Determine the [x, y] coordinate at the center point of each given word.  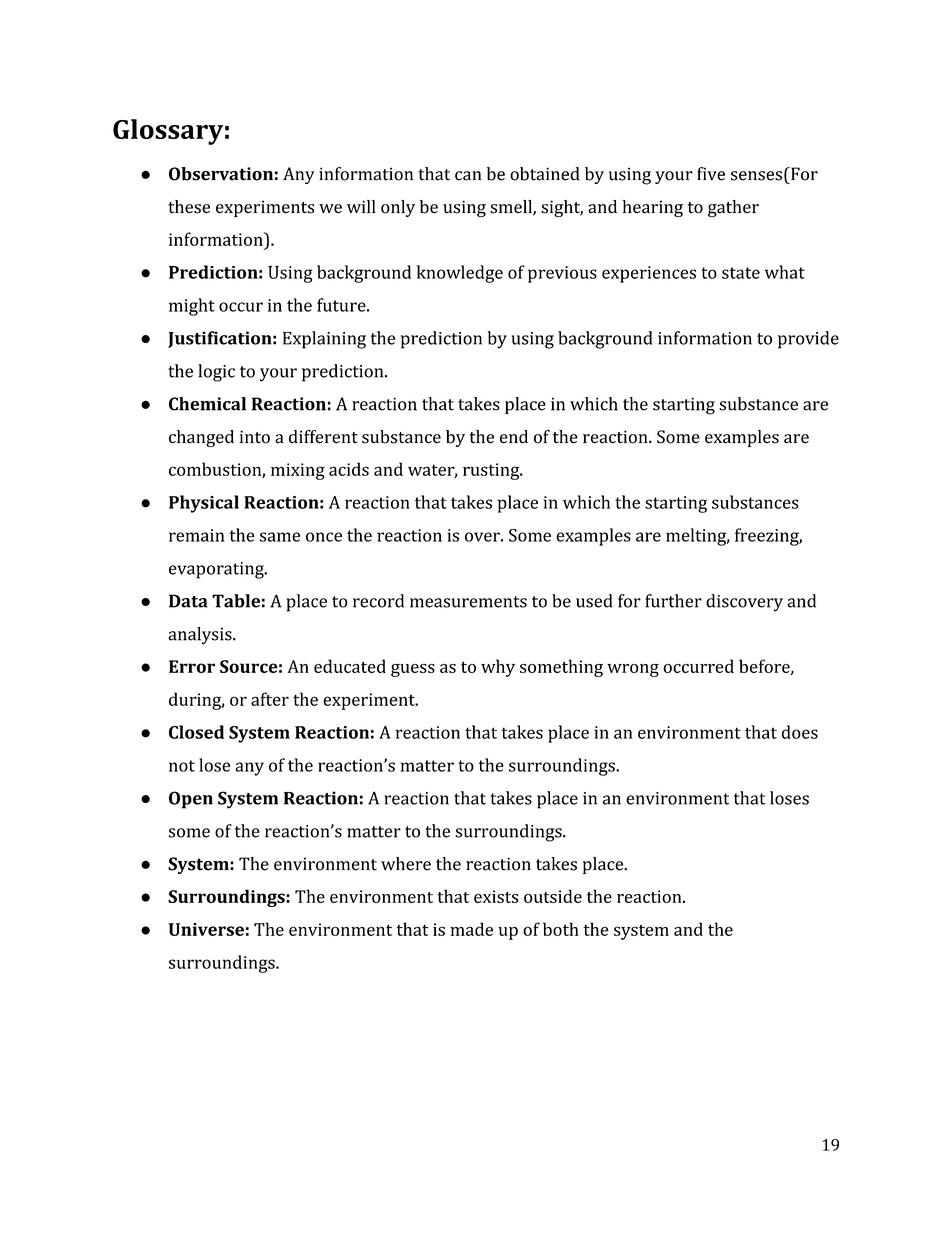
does [800, 732]
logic [216, 373]
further [673, 601]
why [498, 668]
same [280, 537]
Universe [206, 929]
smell [512, 208]
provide [808, 340]
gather [733, 208]
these [189, 207]
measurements [468, 602]
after [270, 699]
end [514, 437]
